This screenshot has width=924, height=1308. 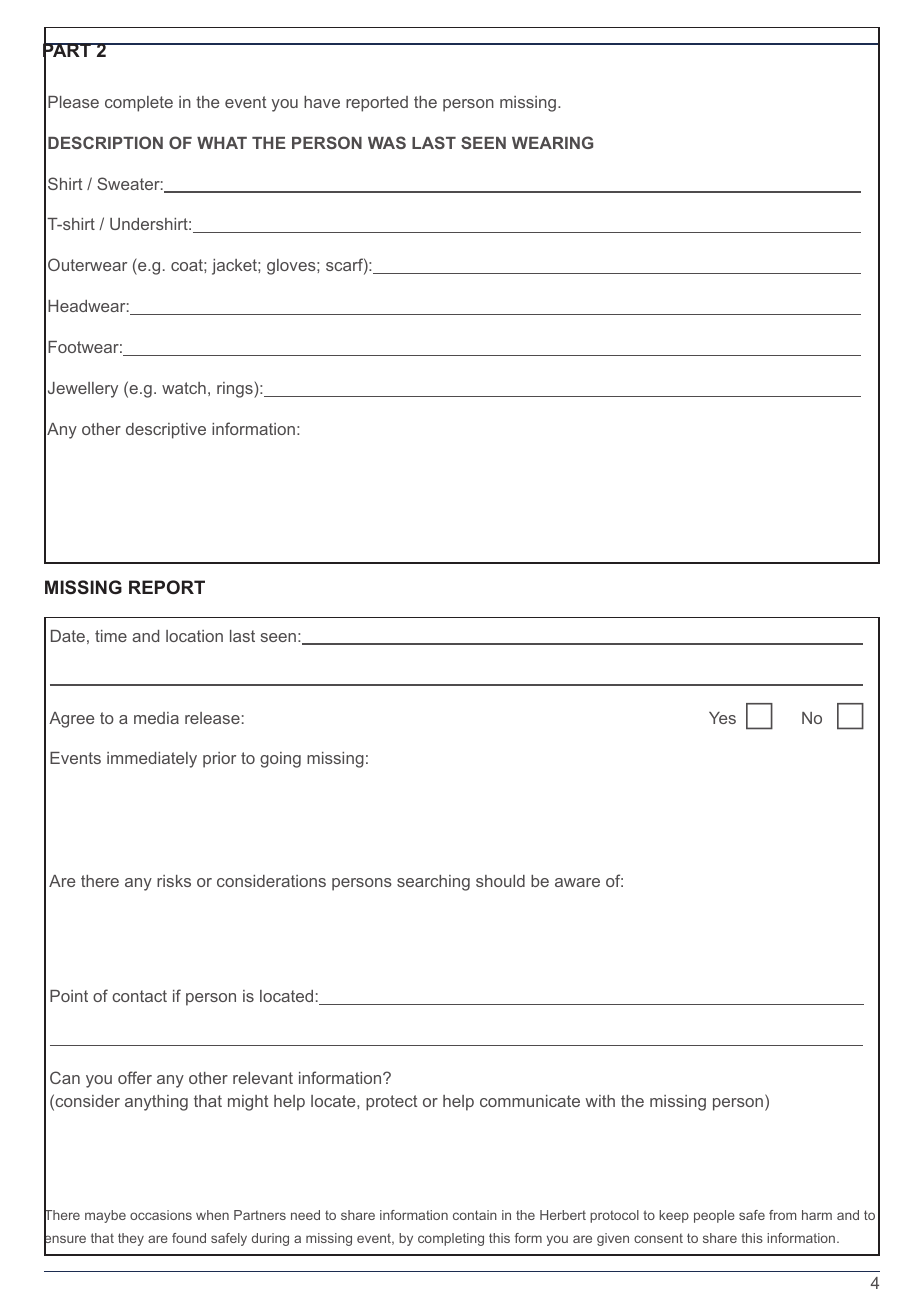 I want to click on WEARING, so click(x=552, y=142).
